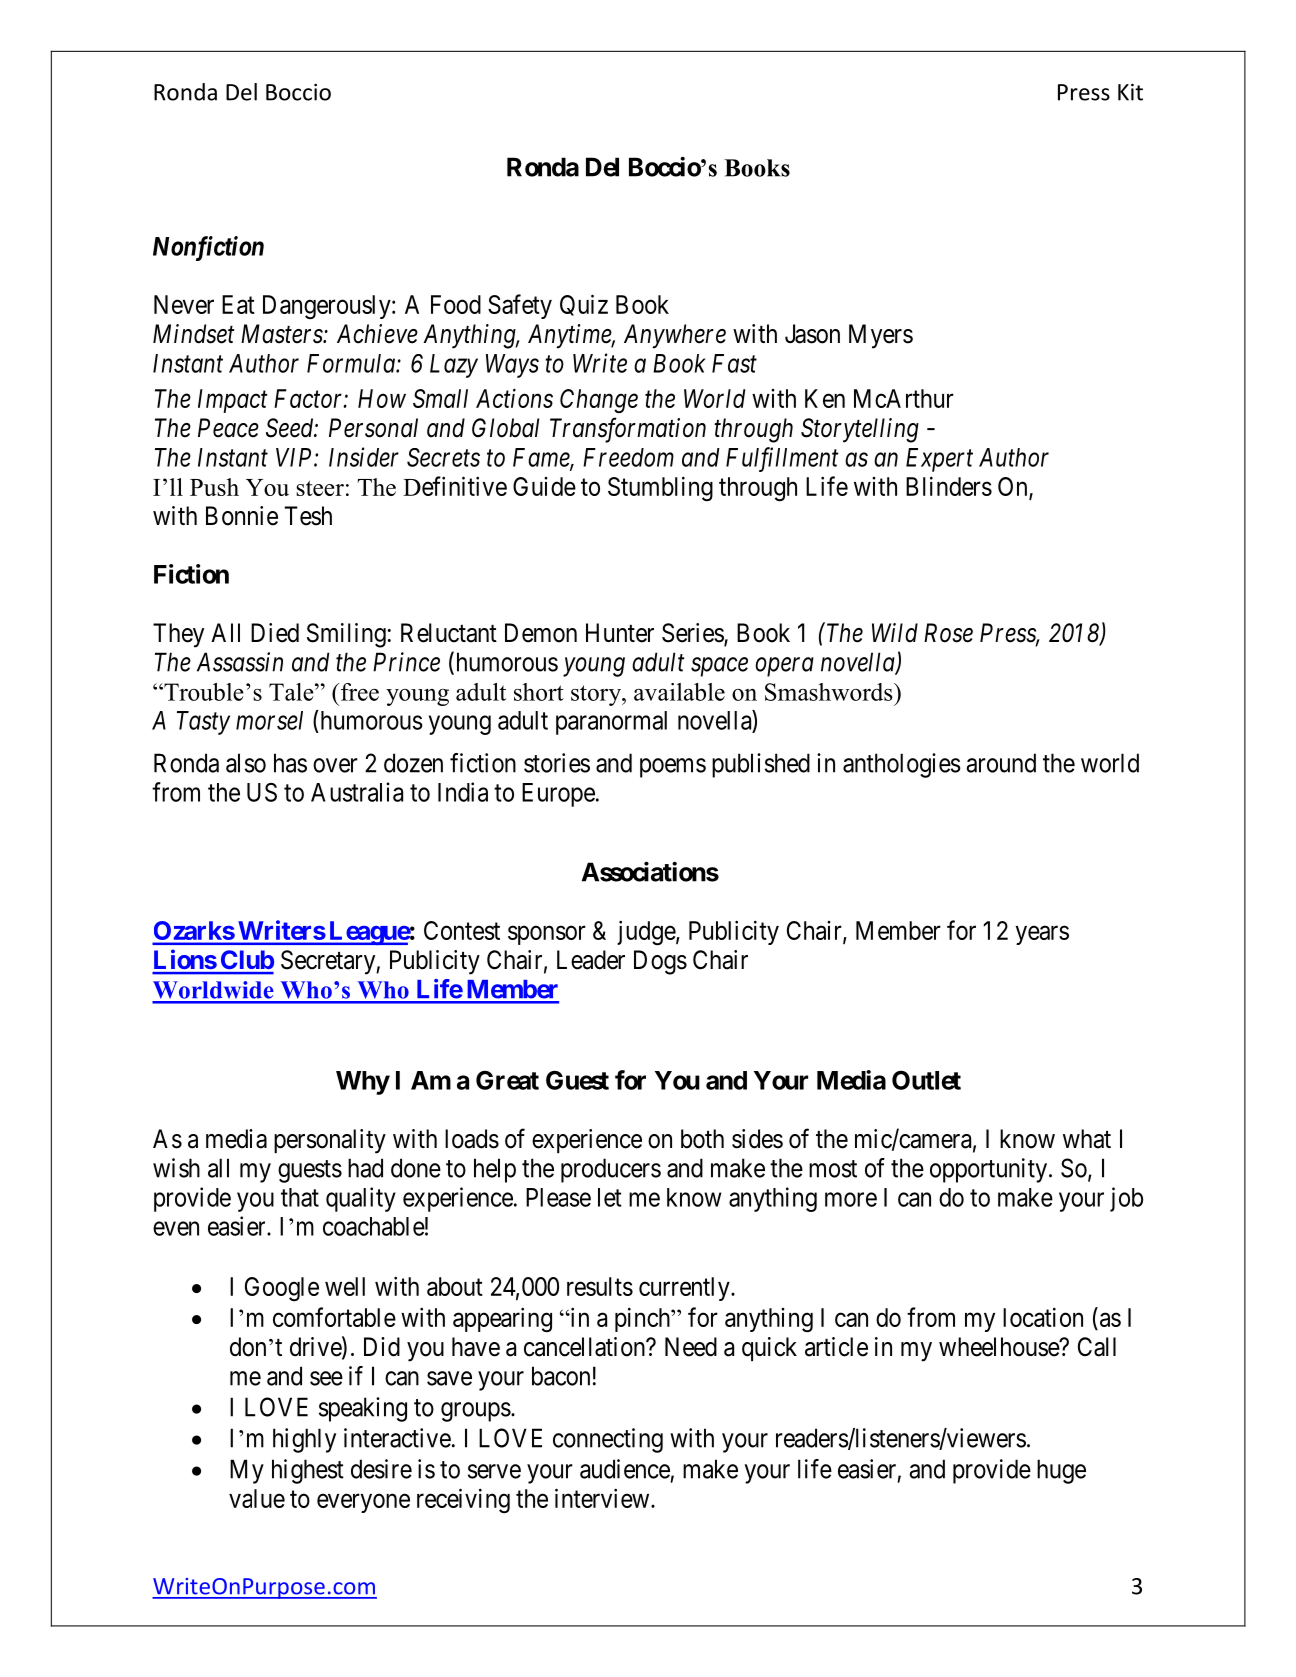 The image size is (1296, 1677). Describe the element at coordinates (1130, 92) in the screenshot. I see `Kit` at that location.
